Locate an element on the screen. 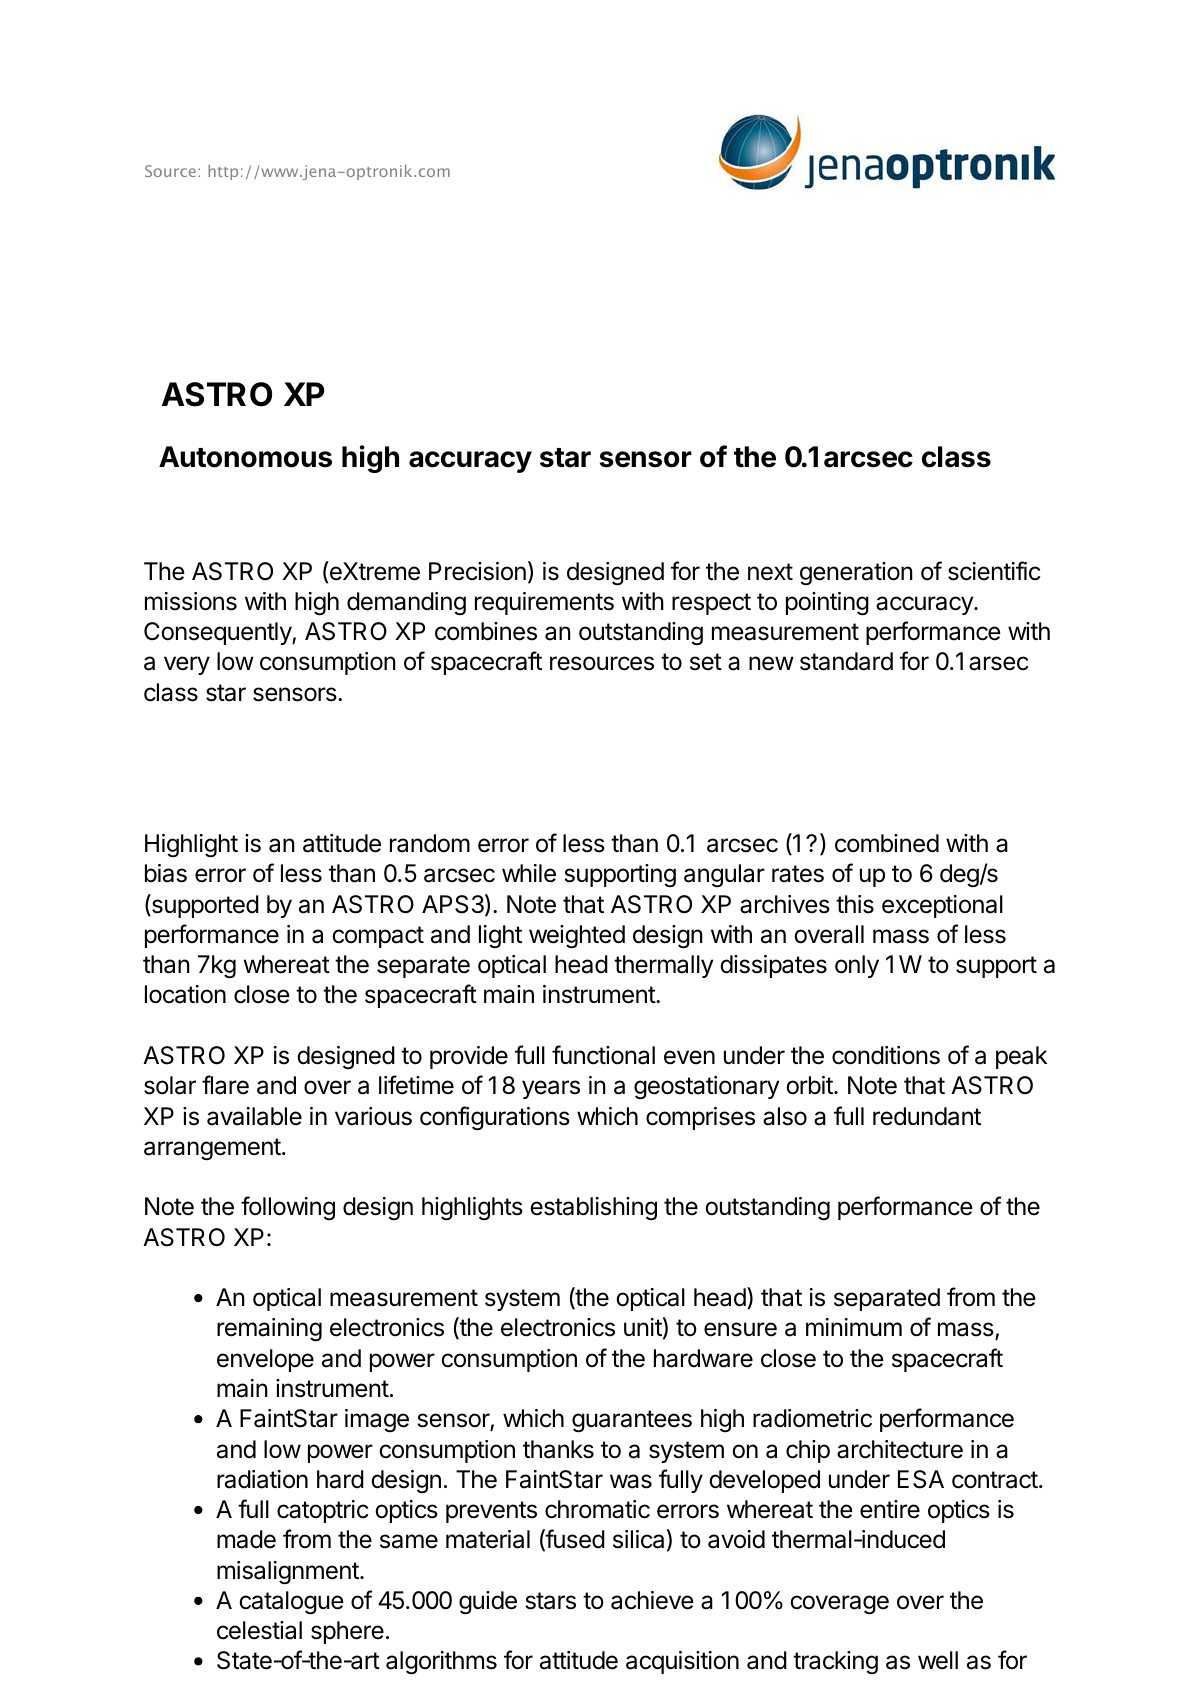  Autonomous is located at coordinates (245, 457).
